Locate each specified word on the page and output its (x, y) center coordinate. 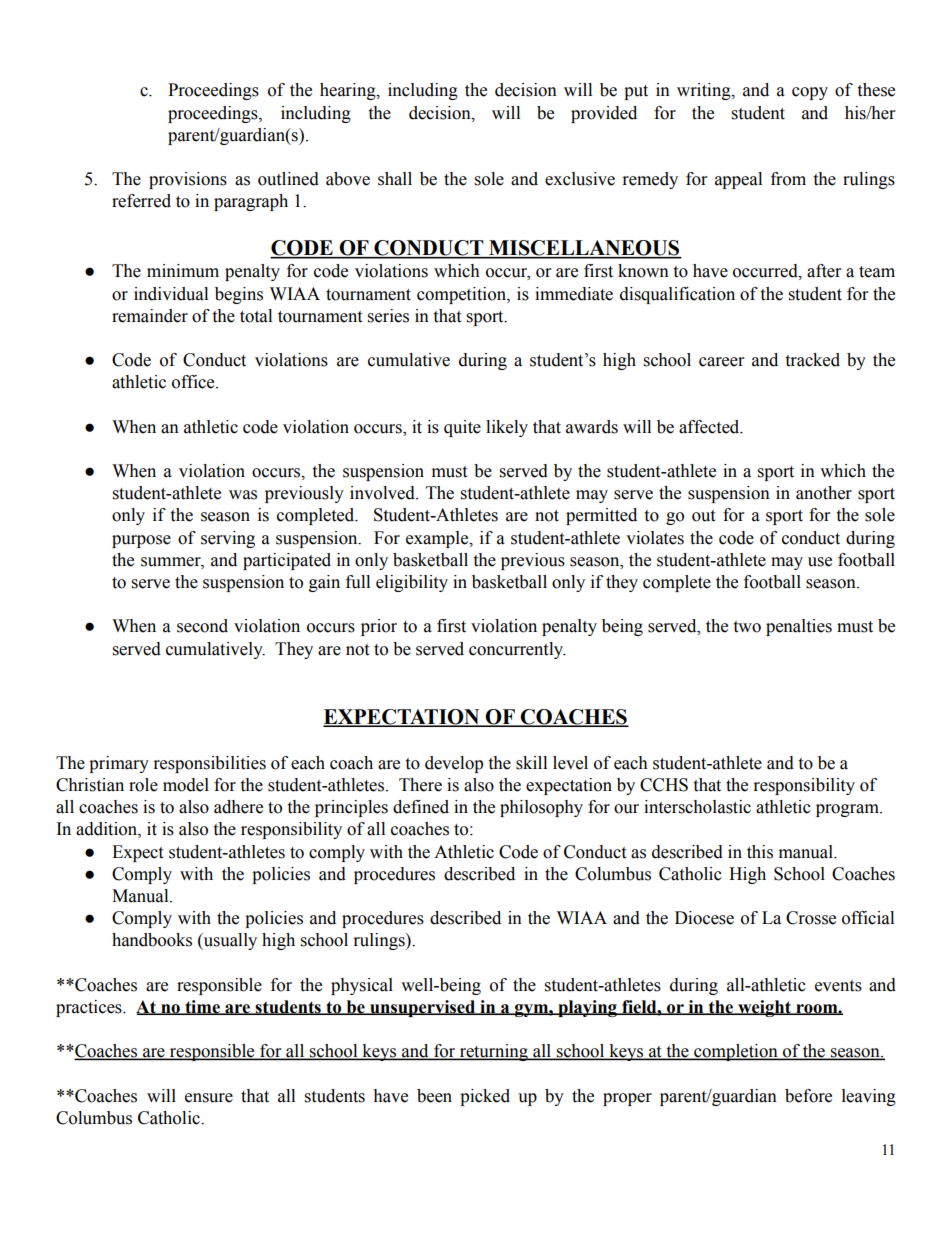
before (808, 1096)
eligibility (412, 583)
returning (493, 1052)
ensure (209, 1098)
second (202, 626)
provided (604, 114)
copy (810, 93)
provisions (188, 180)
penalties (799, 627)
